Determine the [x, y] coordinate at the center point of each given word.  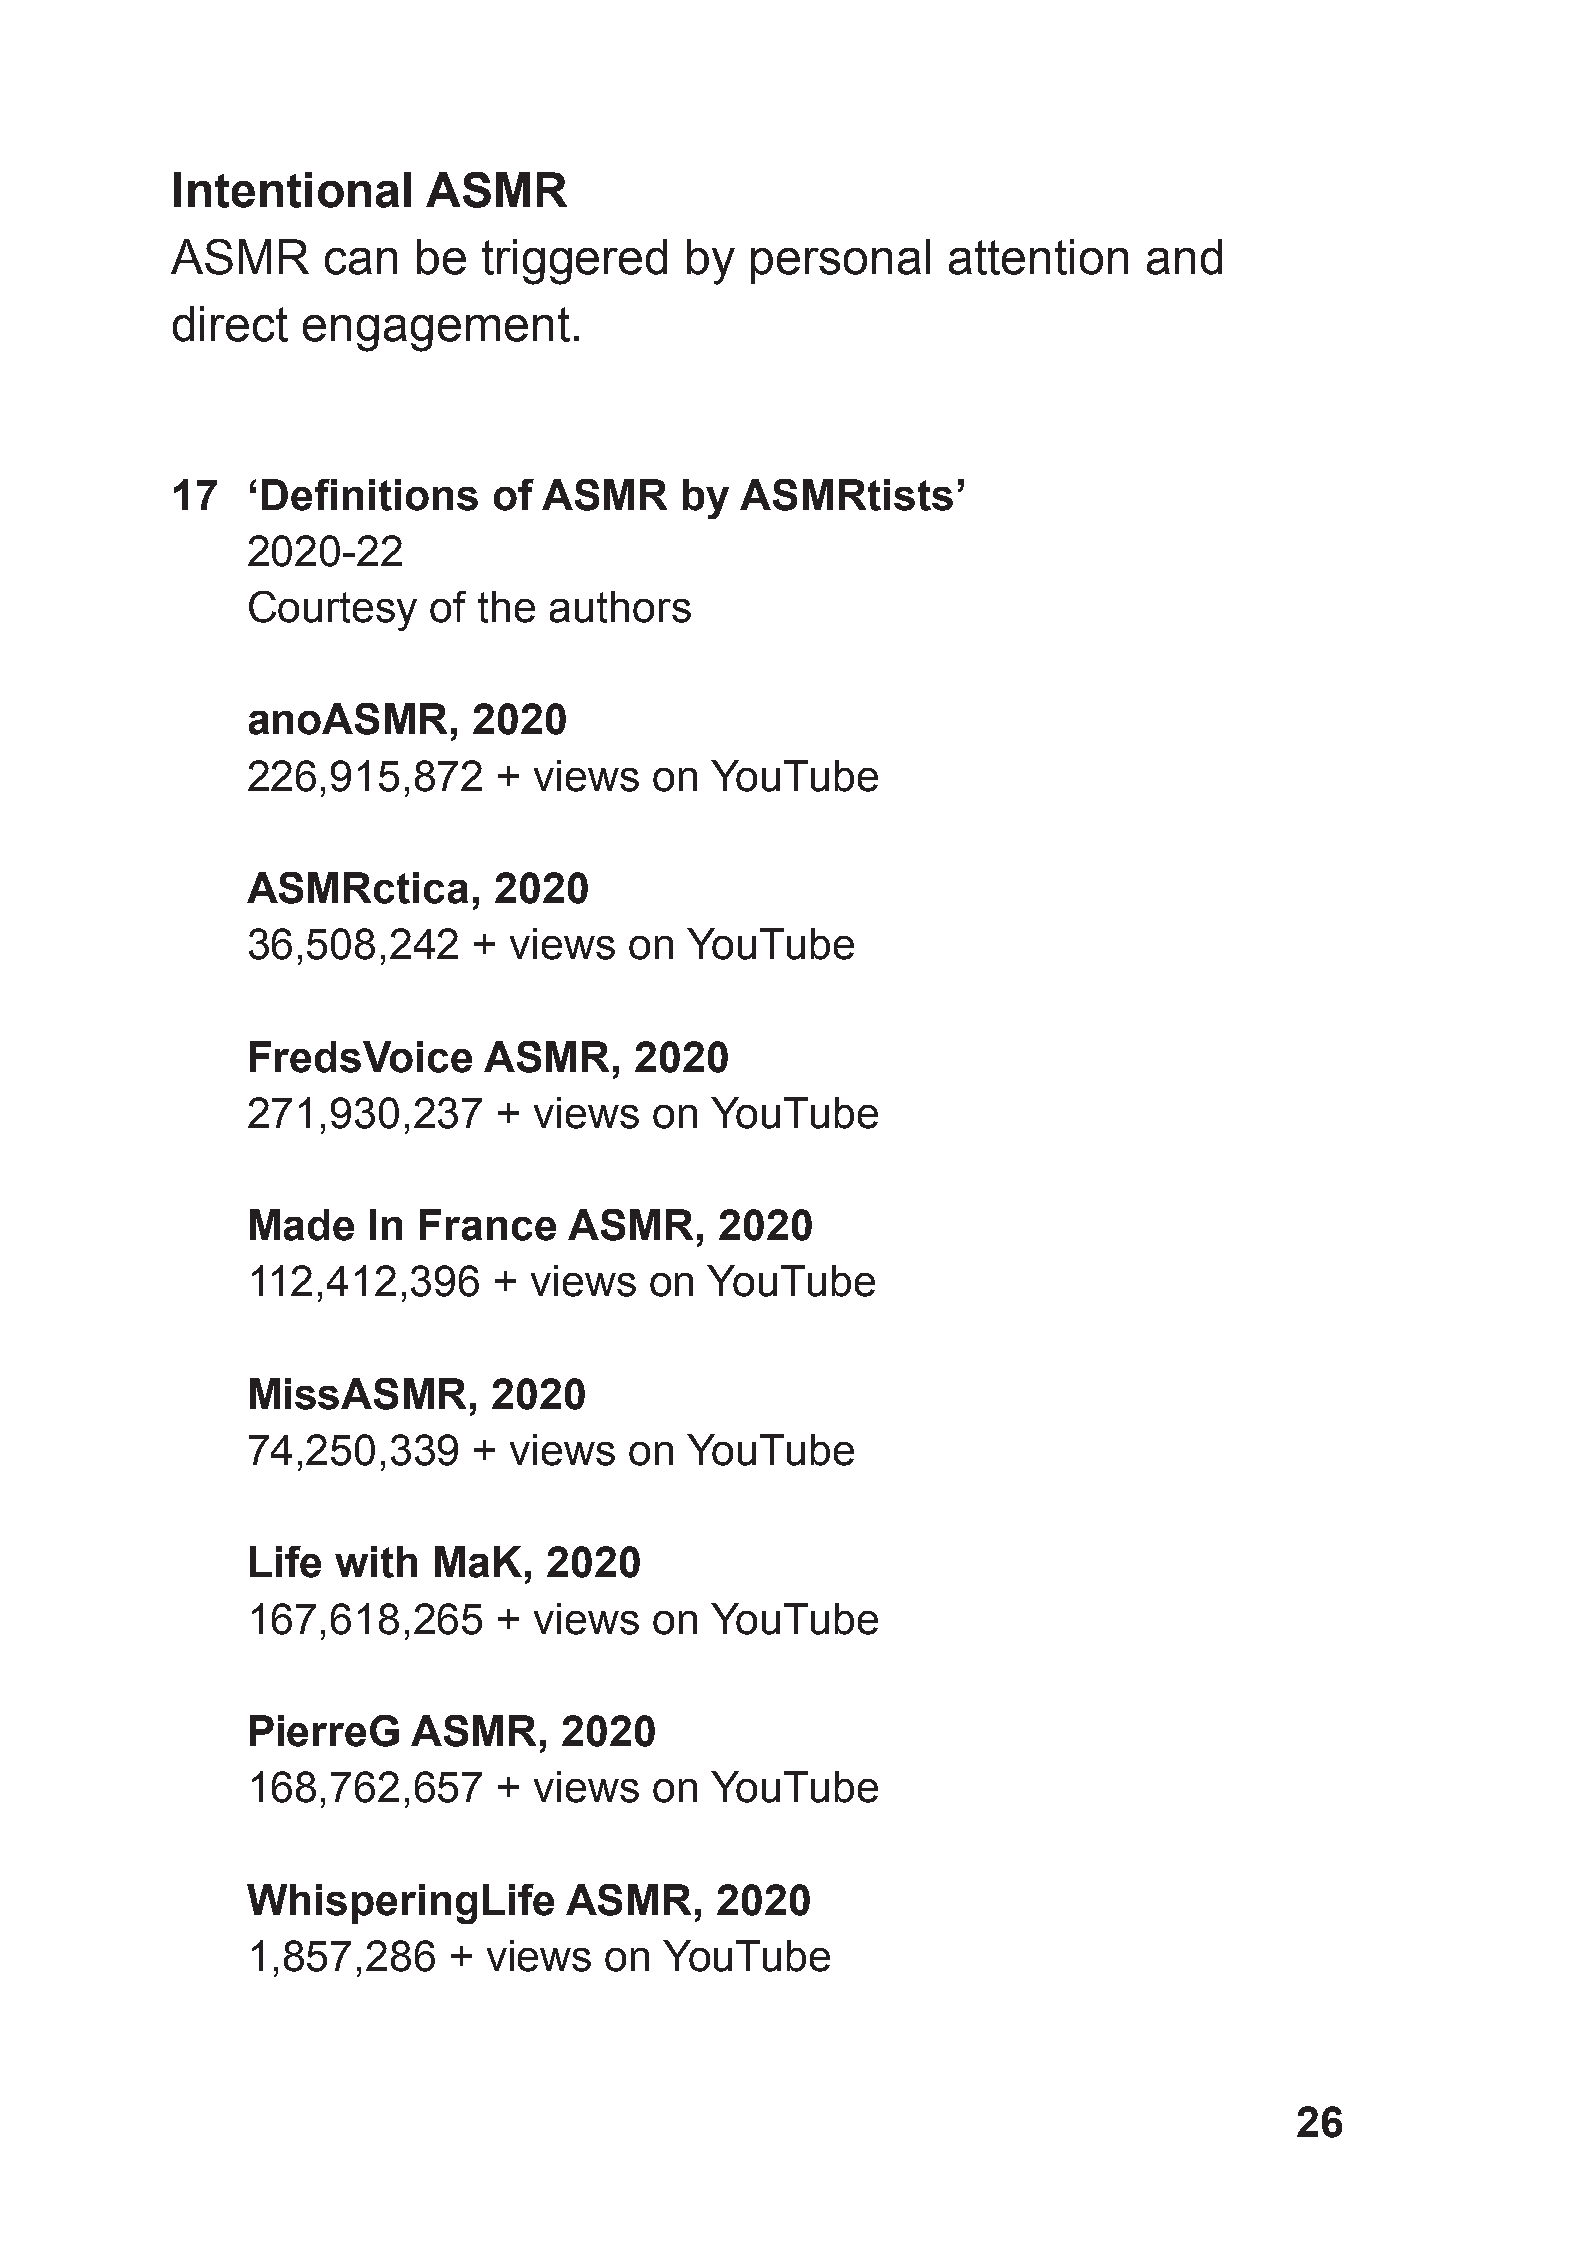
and [1184, 257]
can [361, 261]
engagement [436, 329]
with [376, 1562]
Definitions [370, 495]
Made [302, 1225]
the [506, 607]
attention [1038, 257]
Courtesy [333, 611]
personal [840, 261]
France [488, 1225]
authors [620, 607]
